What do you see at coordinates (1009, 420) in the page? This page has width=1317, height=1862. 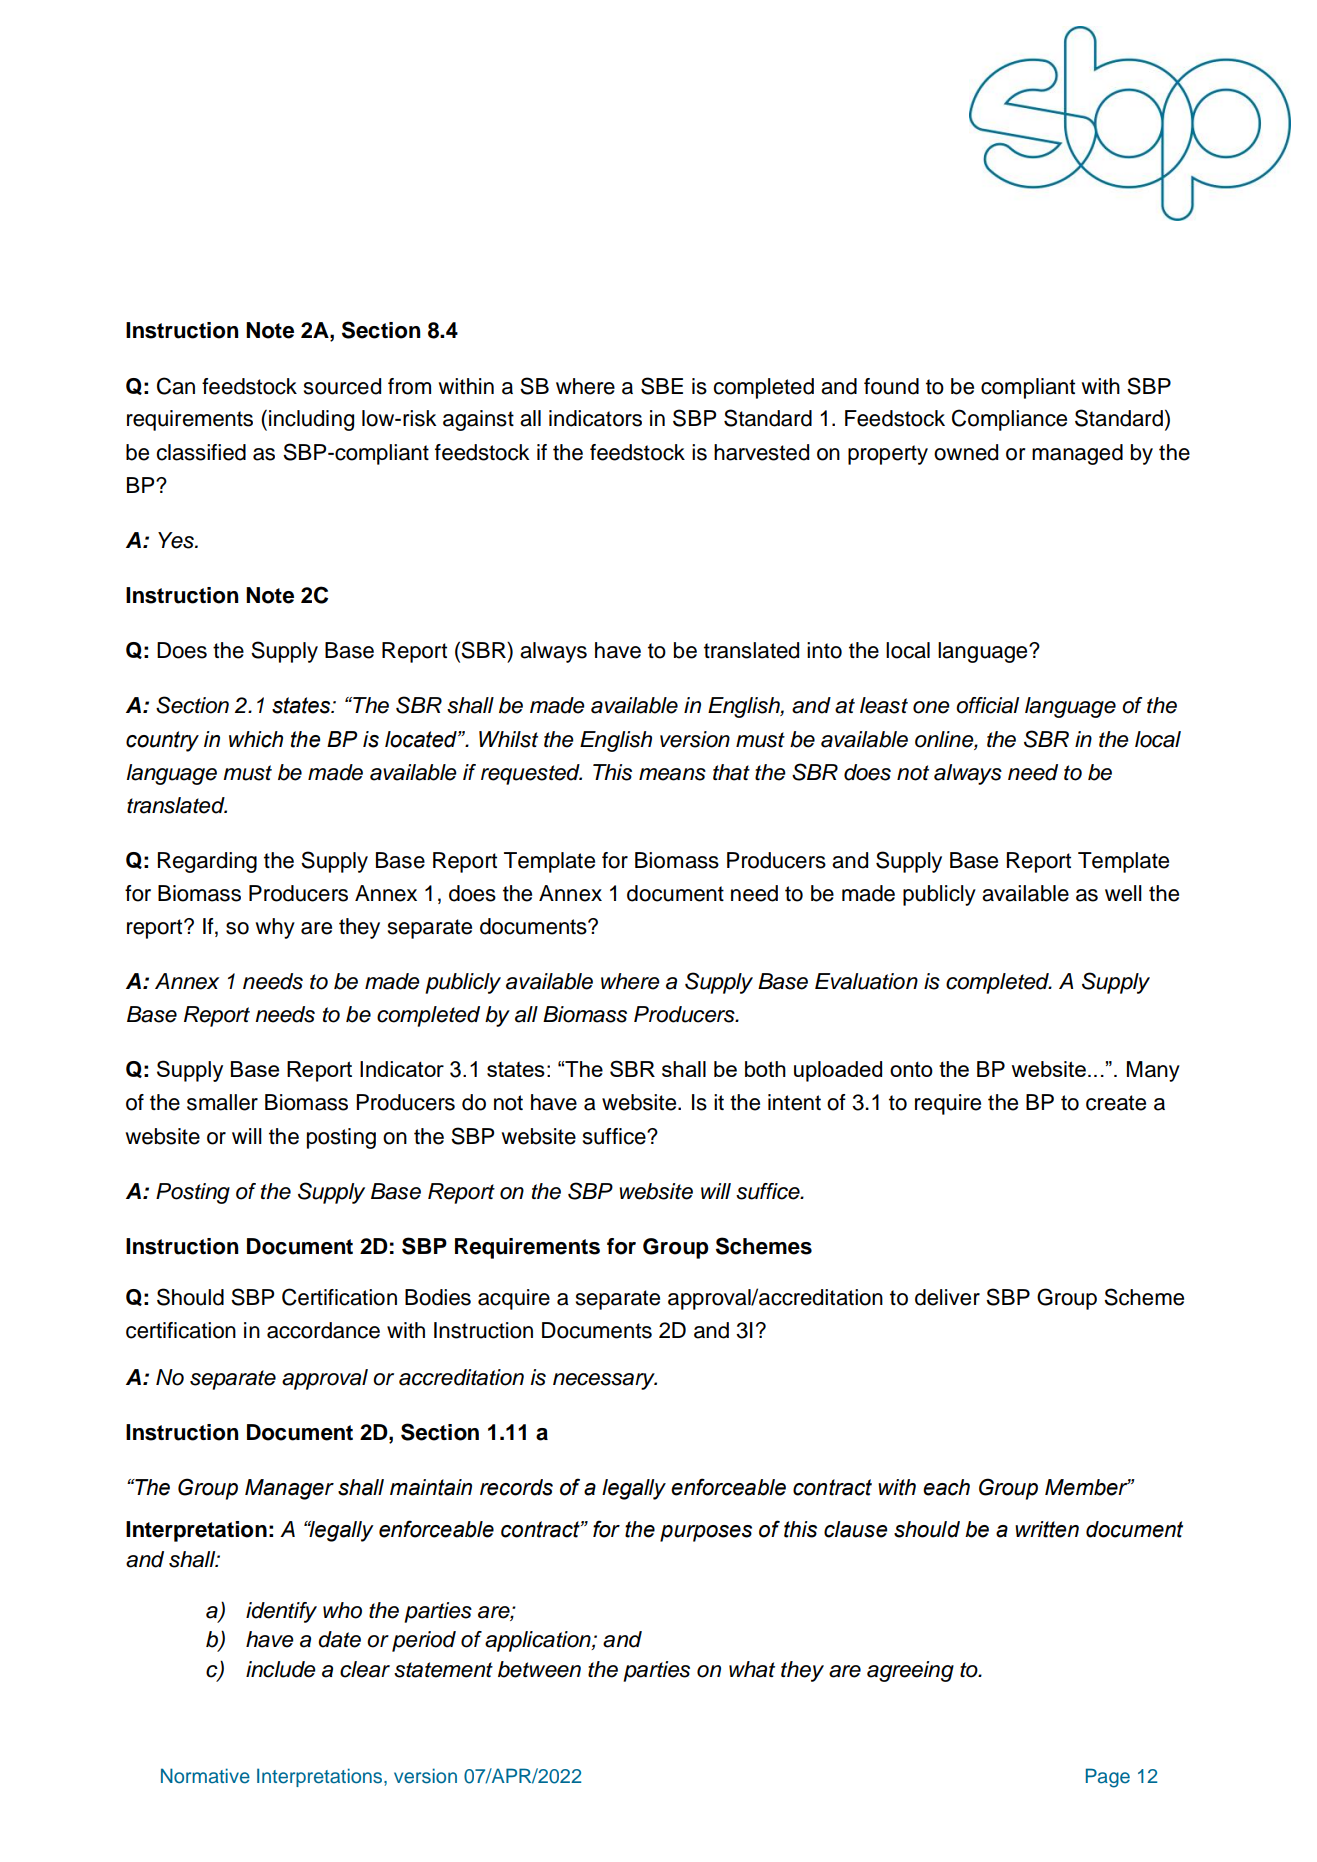 I see `Compliance` at bounding box center [1009, 420].
